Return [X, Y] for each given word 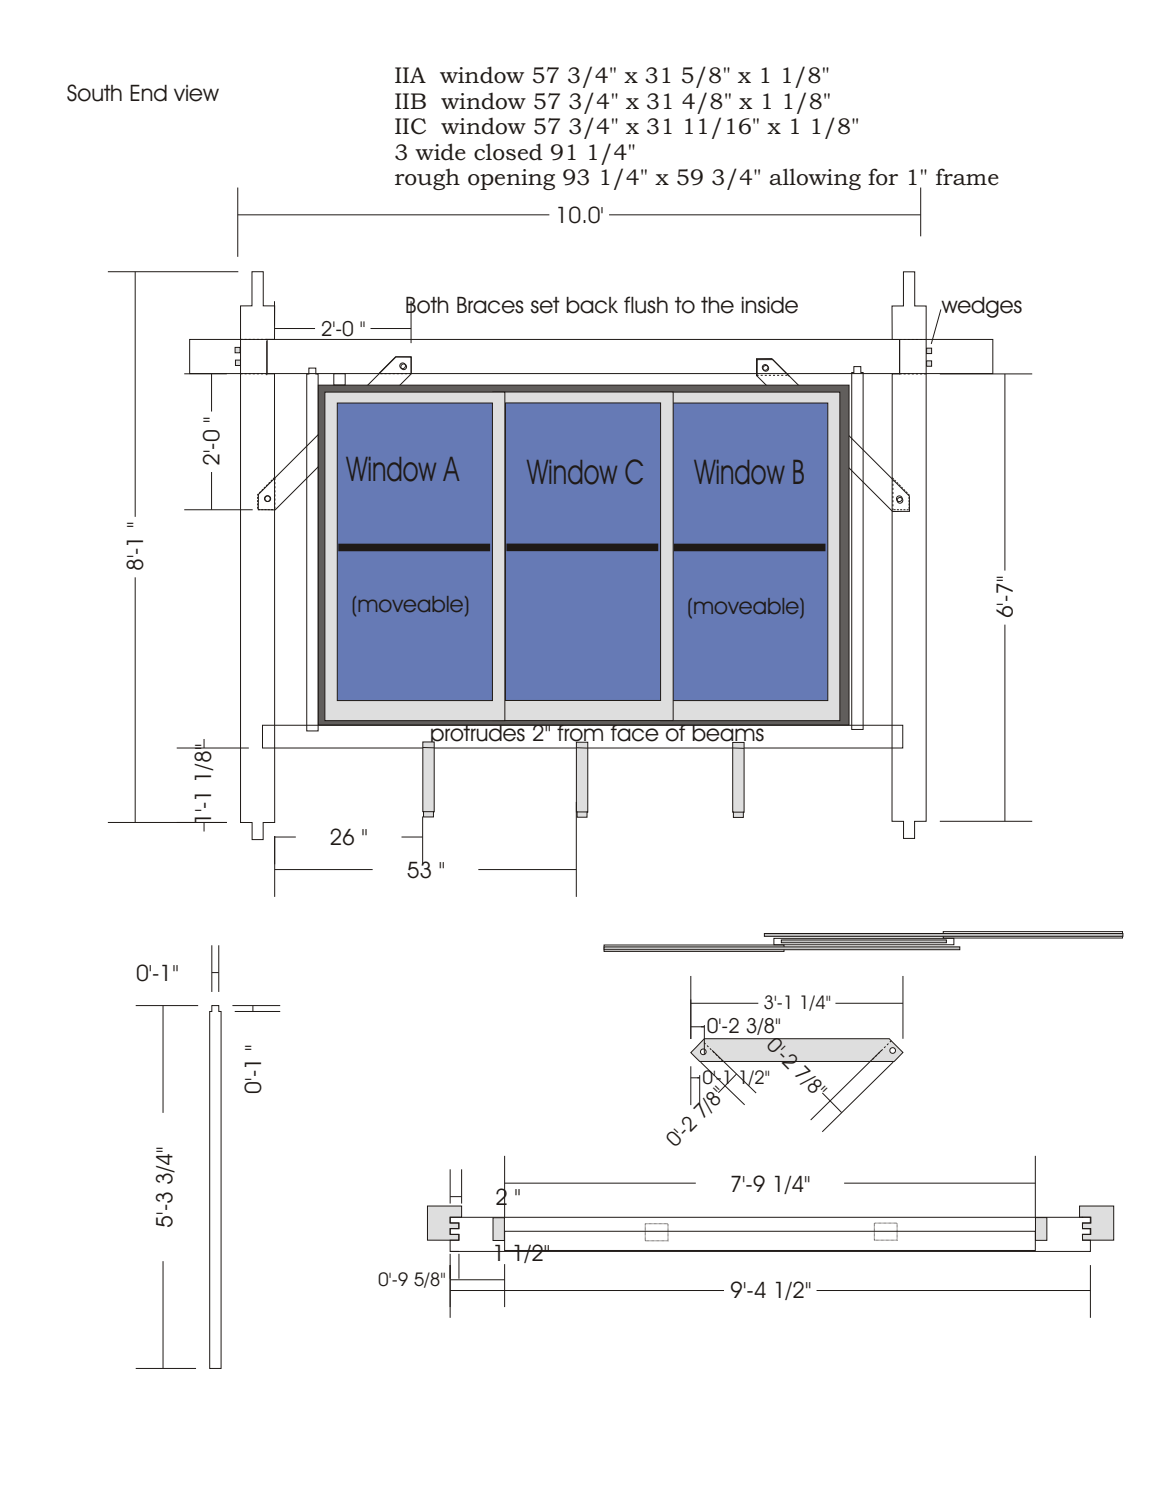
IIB [410, 101]
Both [427, 306]
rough [427, 179]
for [883, 177]
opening [511, 179]
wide [440, 152]
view [196, 93]
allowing [815, 179]
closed [508, 152]
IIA [410, 75]
